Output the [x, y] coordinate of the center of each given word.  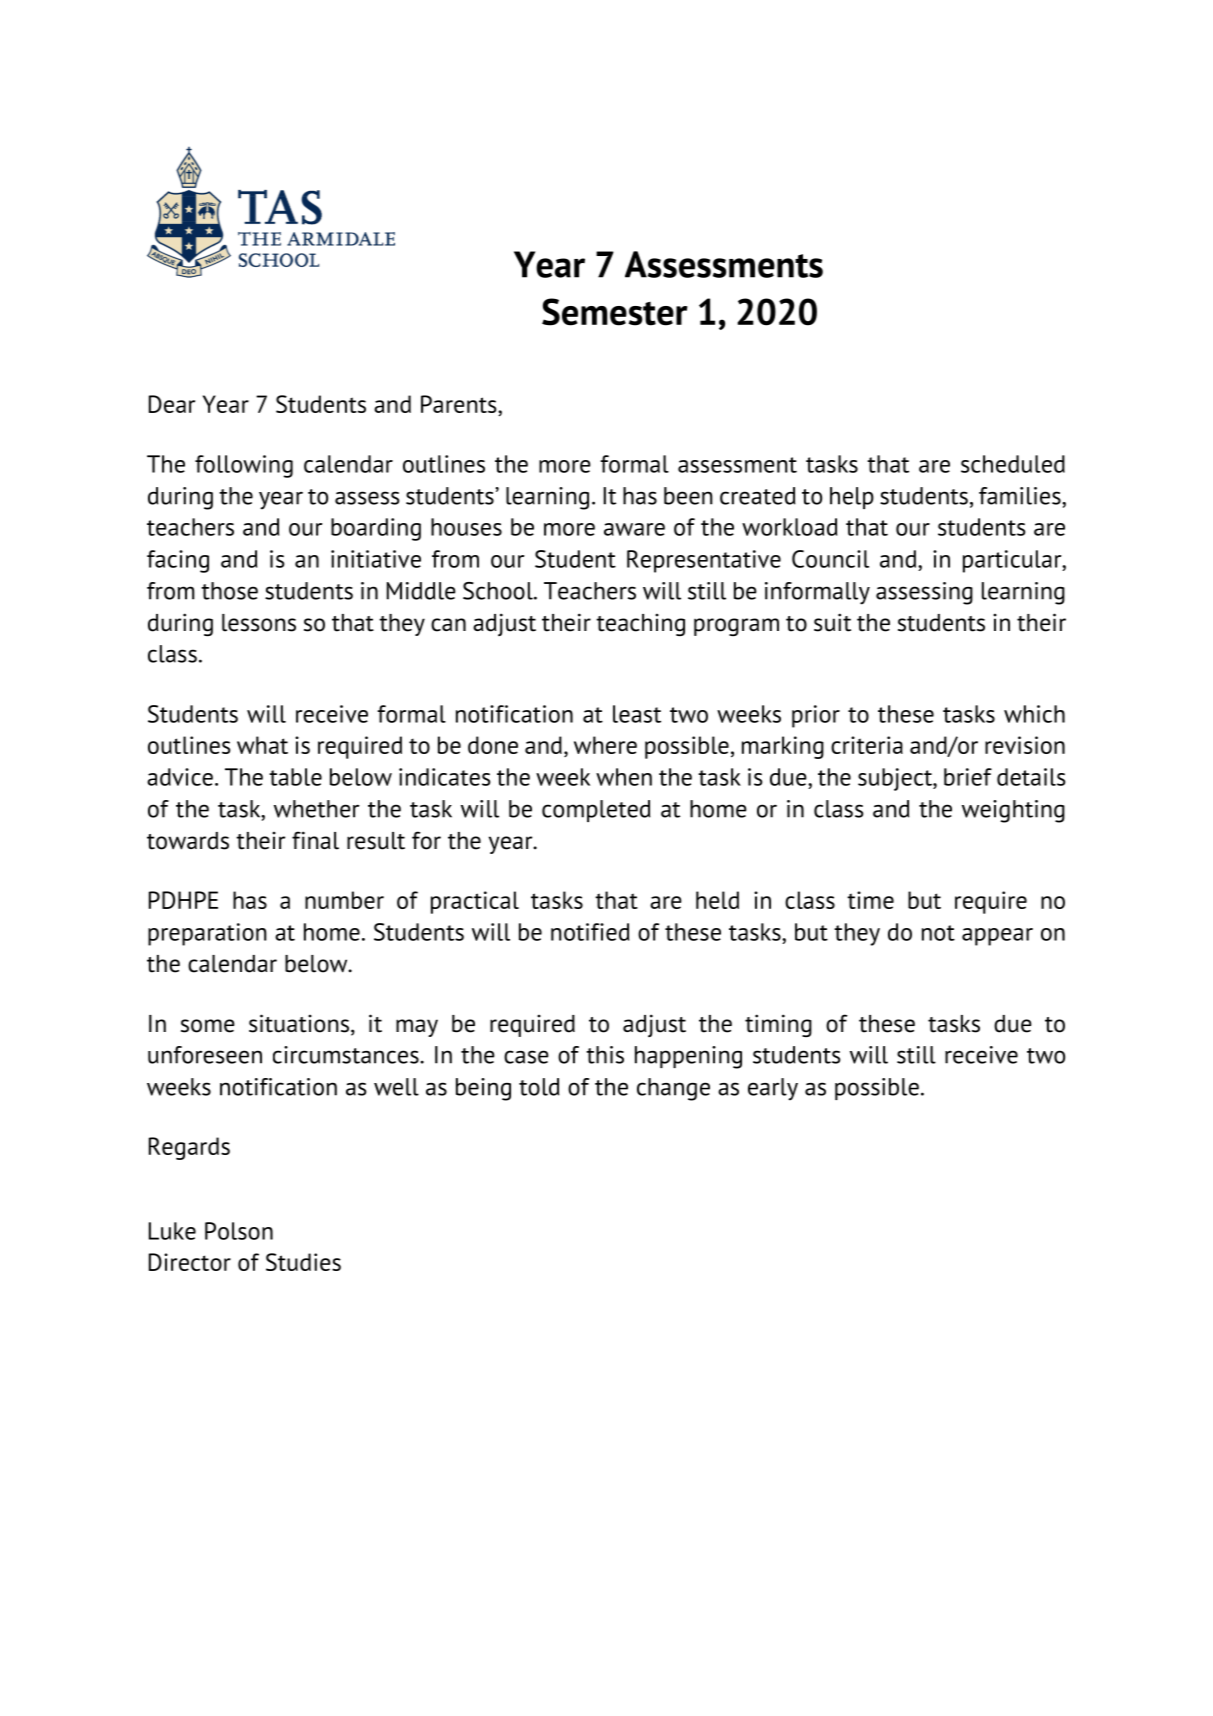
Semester [615, 312]
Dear [172, 404]
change [673, 1089]
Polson [239, 1231]
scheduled [1013, 464]
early [773, 1089]
